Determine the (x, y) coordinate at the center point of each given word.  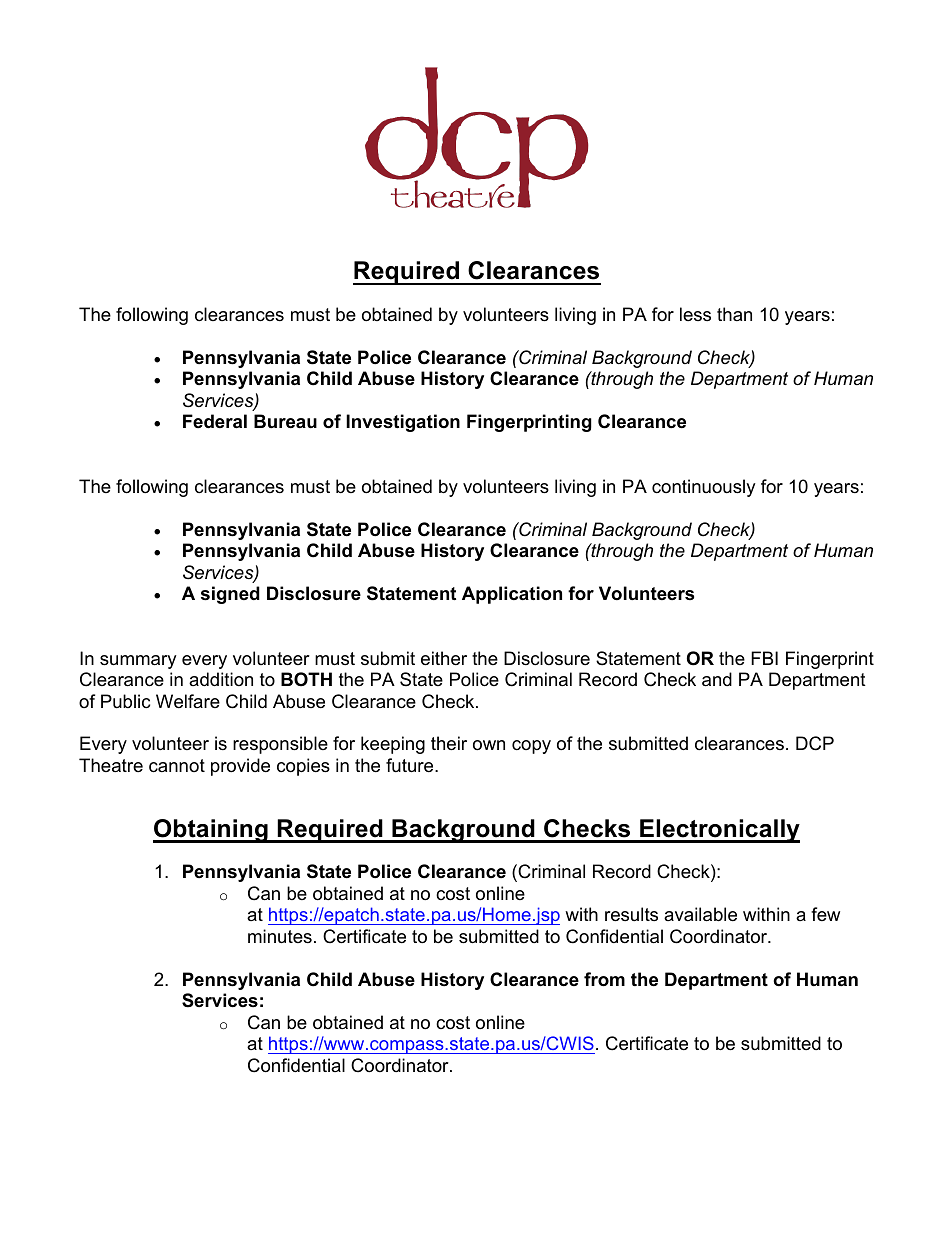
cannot (177, 766)
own (489, 745)
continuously (704, 488)
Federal (215, 421)
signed (230, 595)
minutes (280, 936)
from (604, 979)
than (734, 314)
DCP (815, 743)
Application (512, 595)
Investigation (403, 423)
